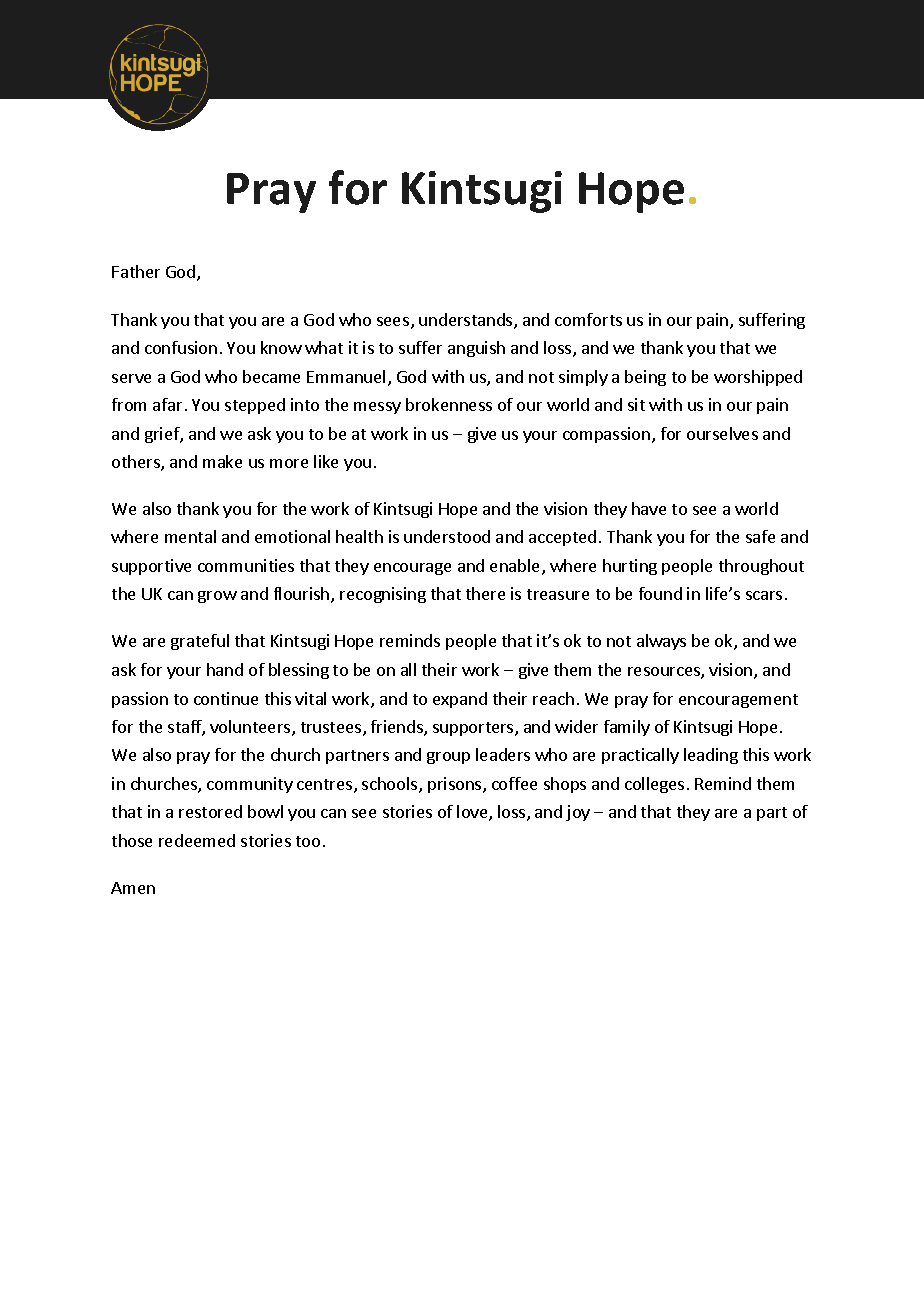 Image resolution: width=924 pixels, height=1308 pixels. I want to click on joy, so click(578, 813).
